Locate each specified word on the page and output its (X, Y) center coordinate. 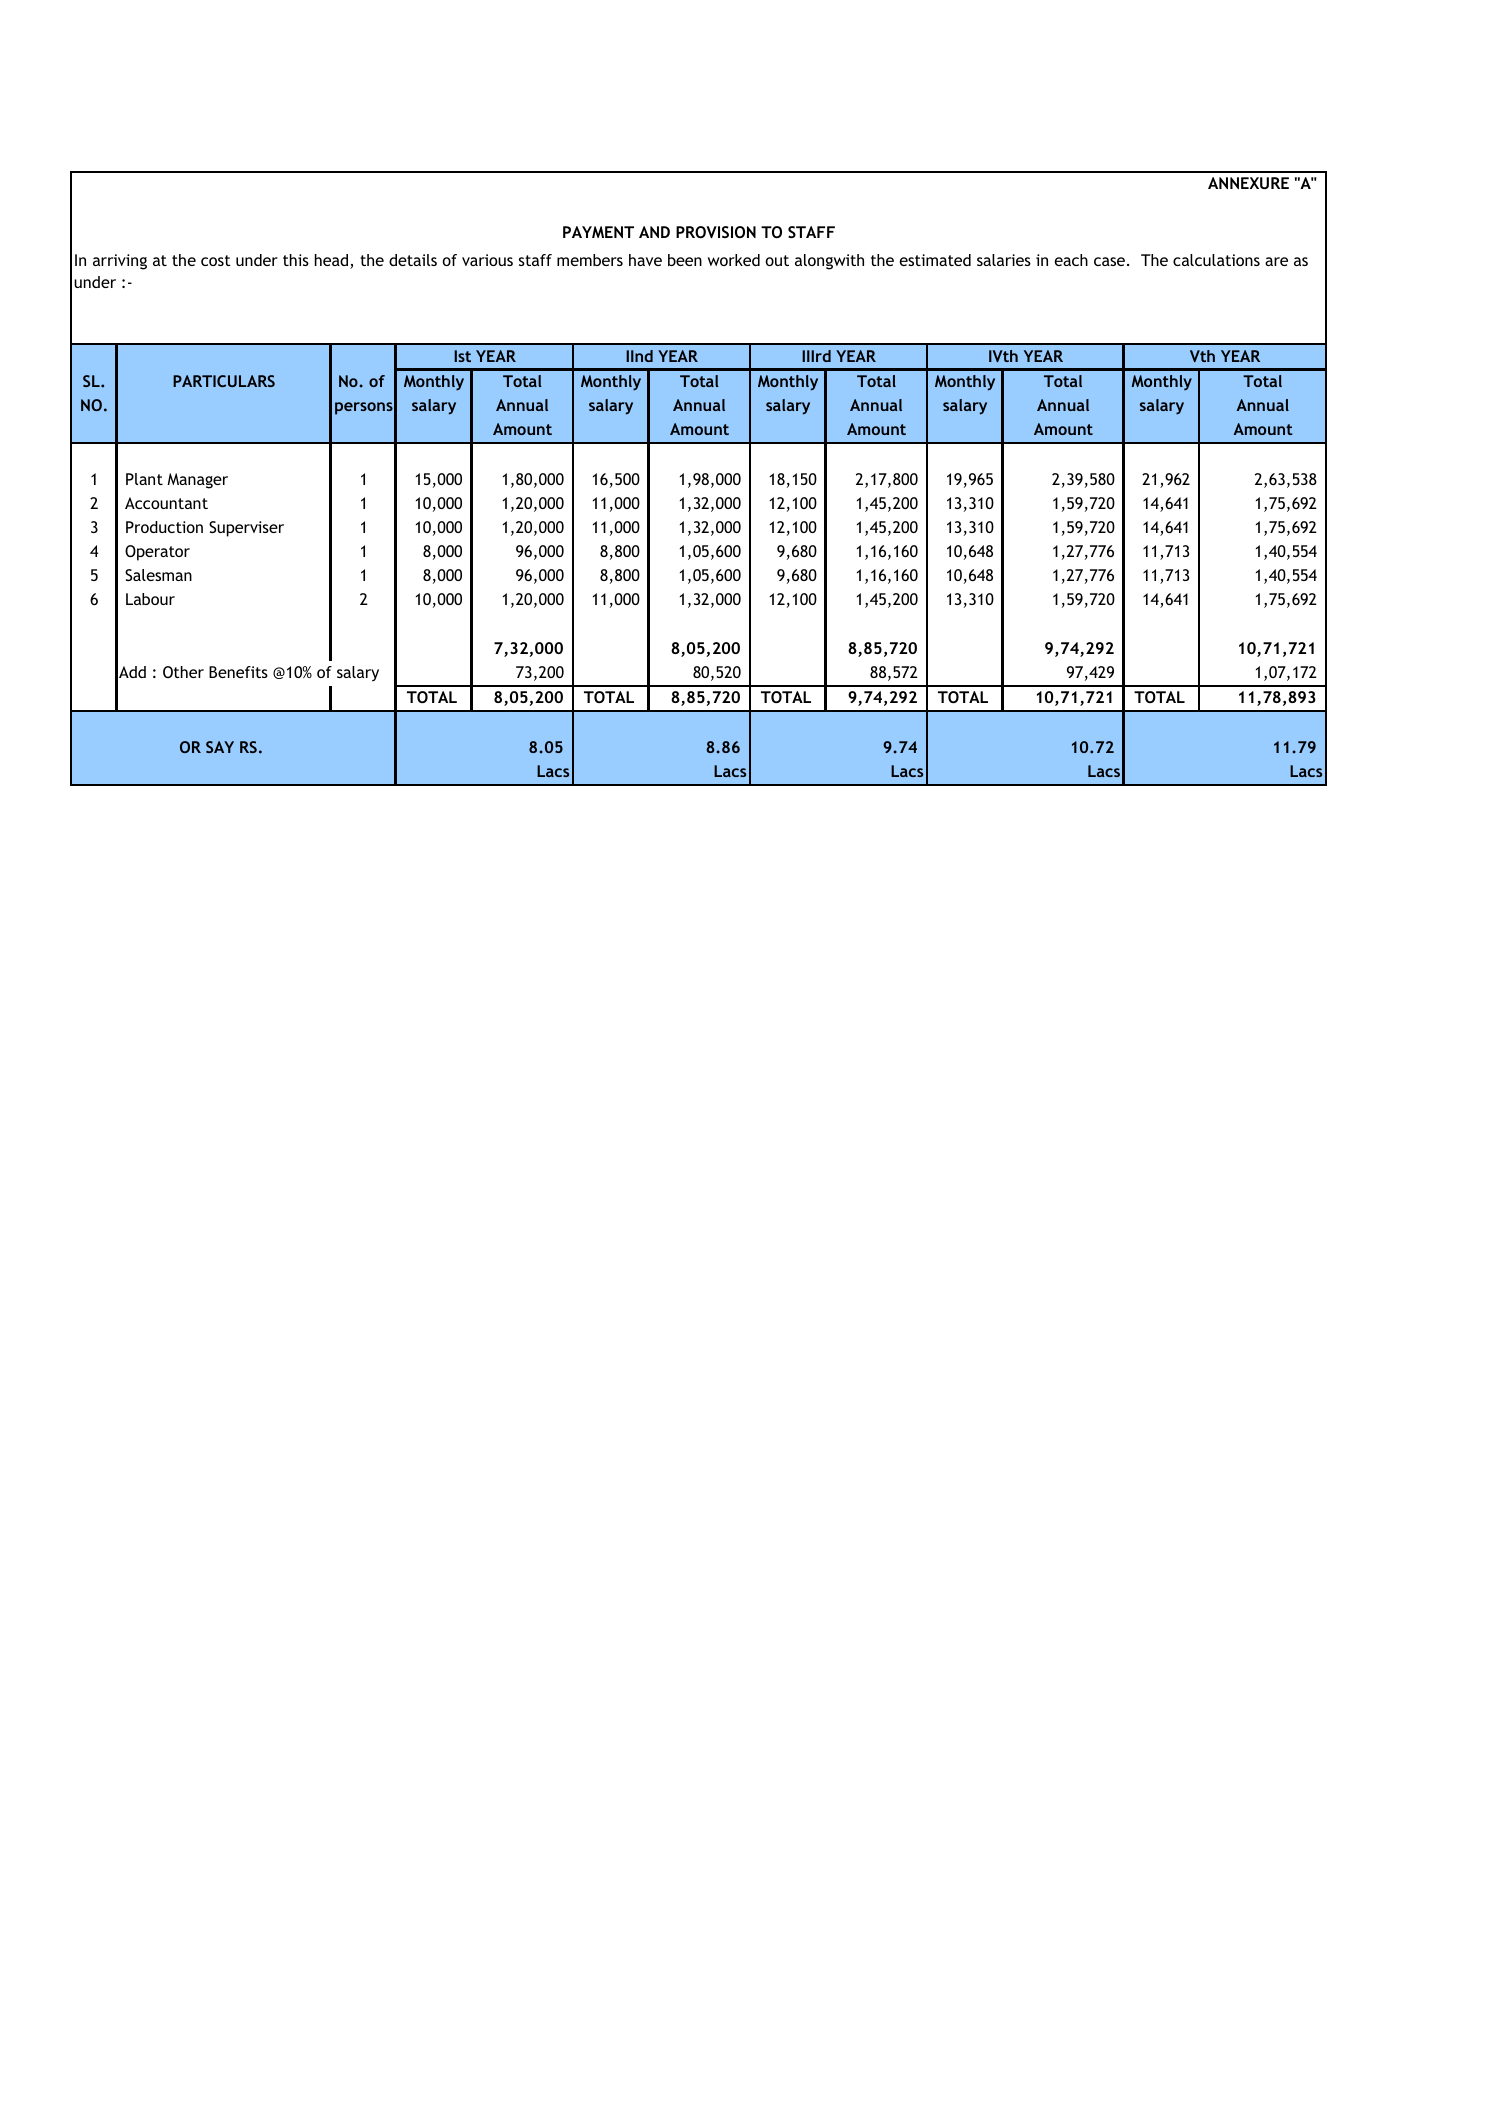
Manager (197, 481)
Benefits (238, 672)
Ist (462, 356)
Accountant (166, 503)
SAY (220, 747)
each (1071, 260)
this (296, 260)
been (685, 260)
